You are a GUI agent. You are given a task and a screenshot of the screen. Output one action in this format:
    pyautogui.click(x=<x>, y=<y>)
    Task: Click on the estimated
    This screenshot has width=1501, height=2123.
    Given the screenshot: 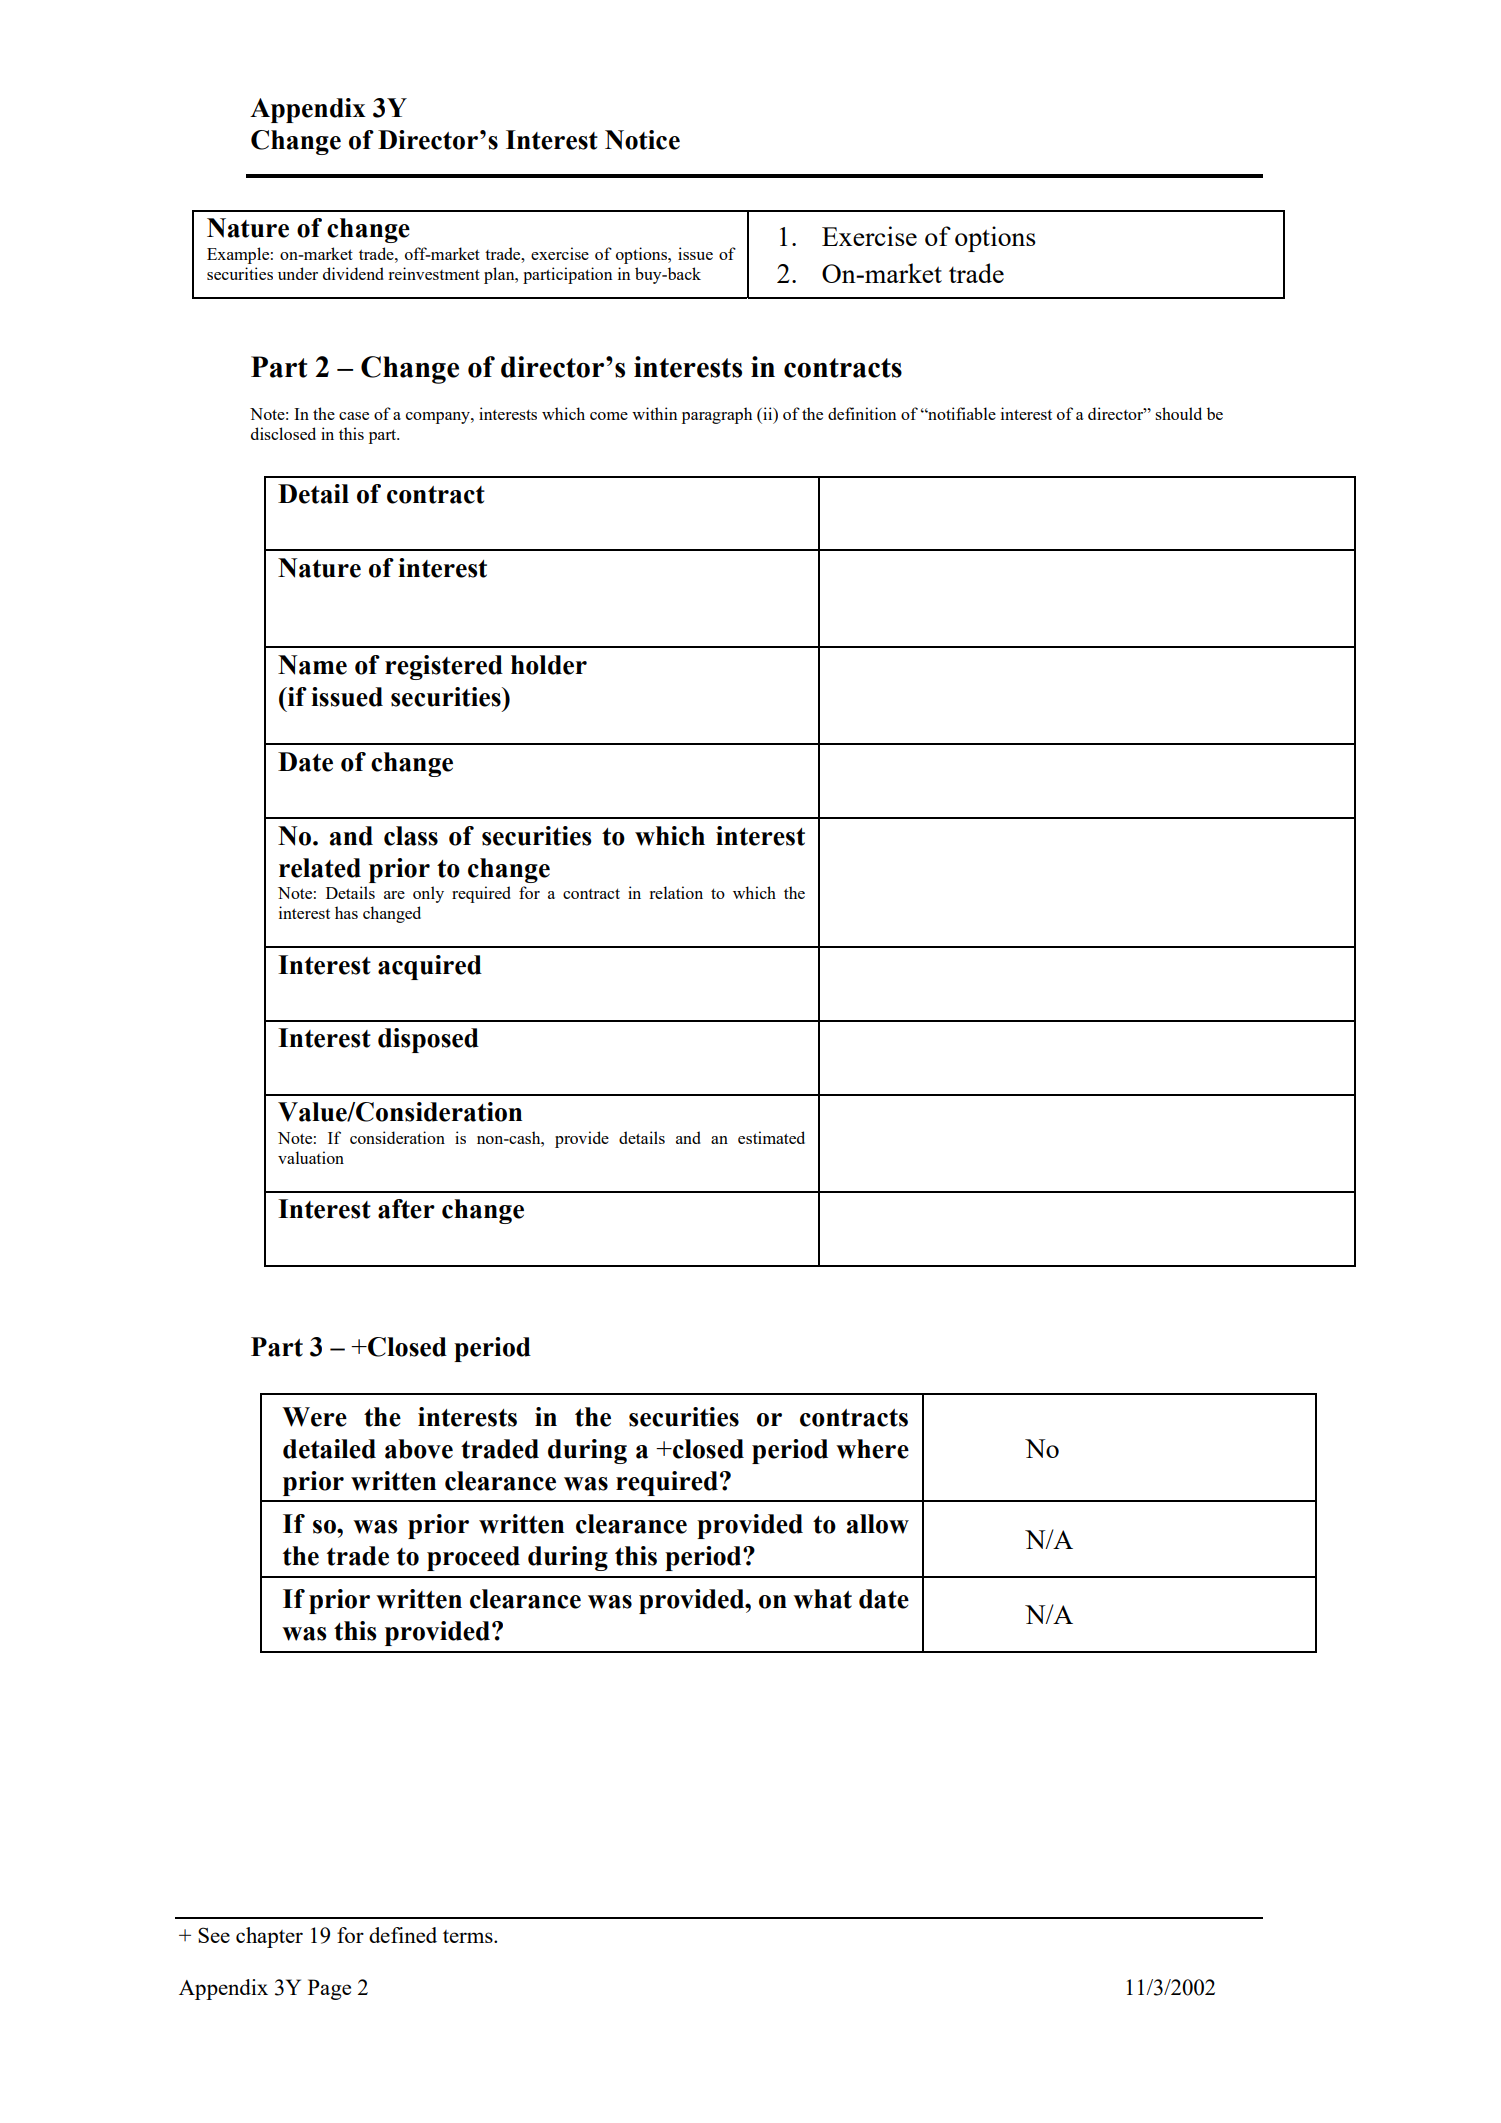 What is the action you would take?
    pyautogui.click(x=771, y=1137)
